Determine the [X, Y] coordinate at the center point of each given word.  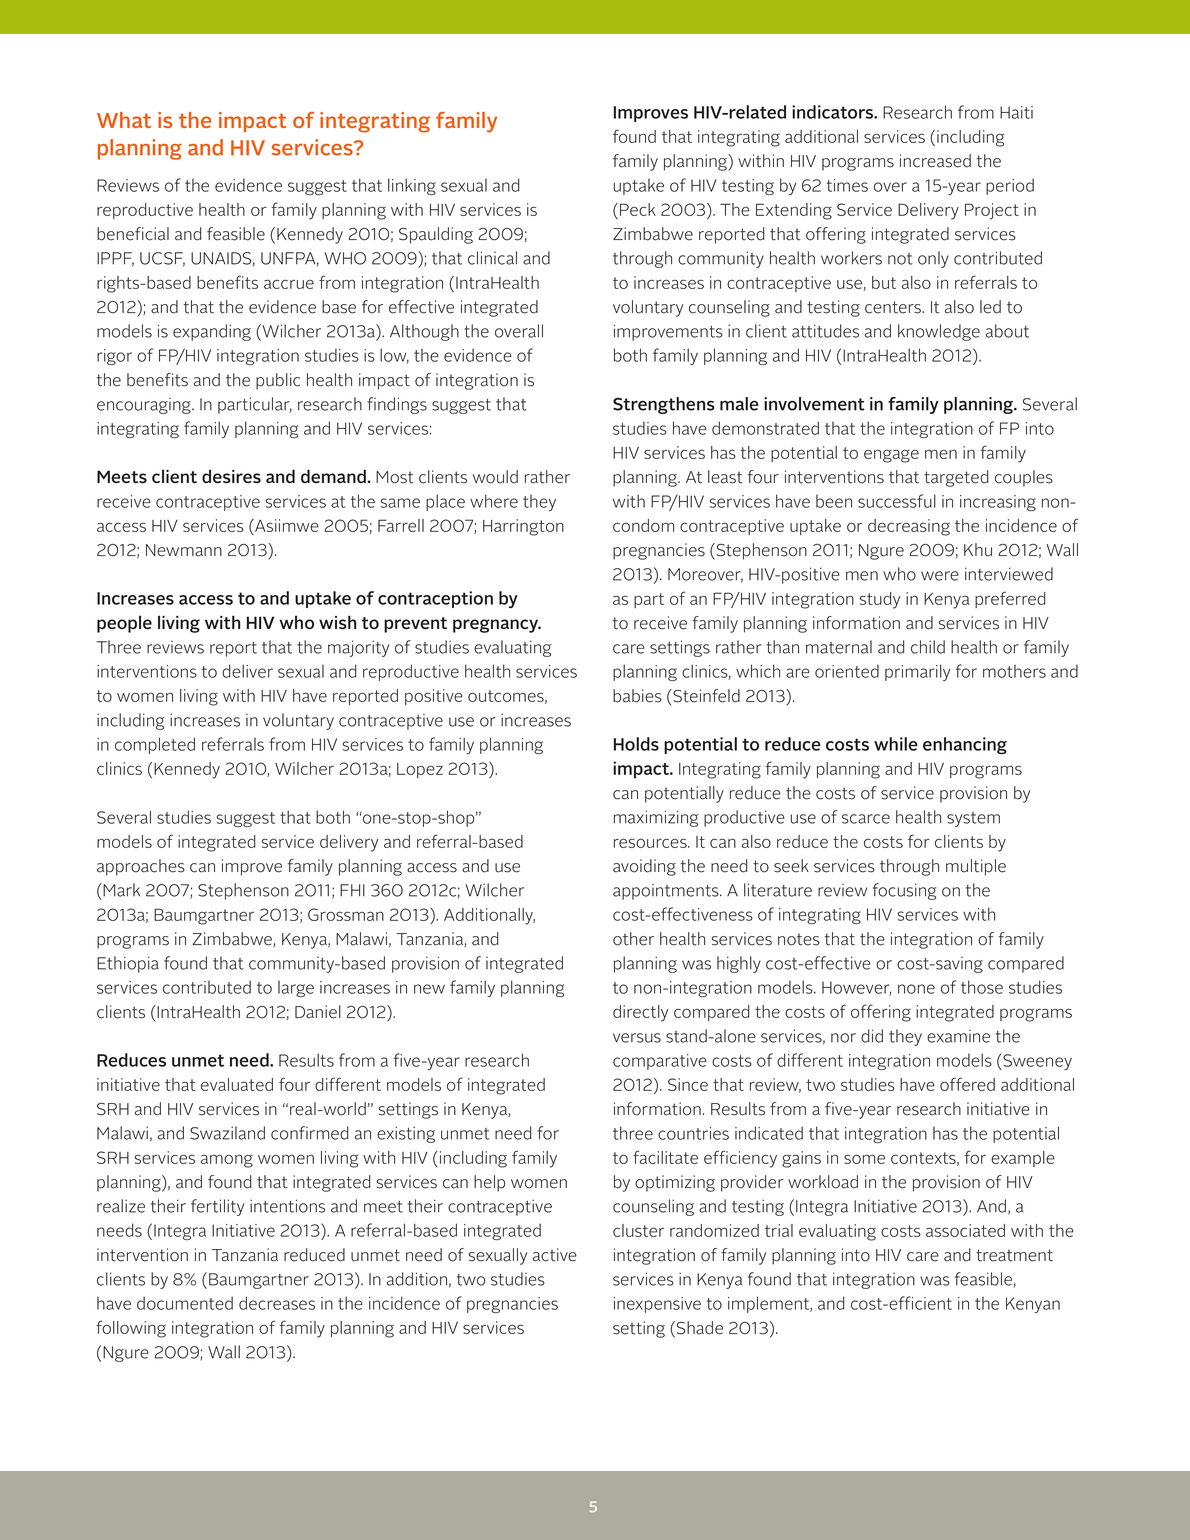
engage [891, 456]
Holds [636, 744]
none [916, 989]
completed [155, 745]
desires [231, 476]
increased [935, 161]
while [896, 744]
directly [640, 1013]
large [296, 989]
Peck [638, 209]
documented [185, 1303]
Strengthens [664, 405]
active [555, 1255]
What [124, 120]
